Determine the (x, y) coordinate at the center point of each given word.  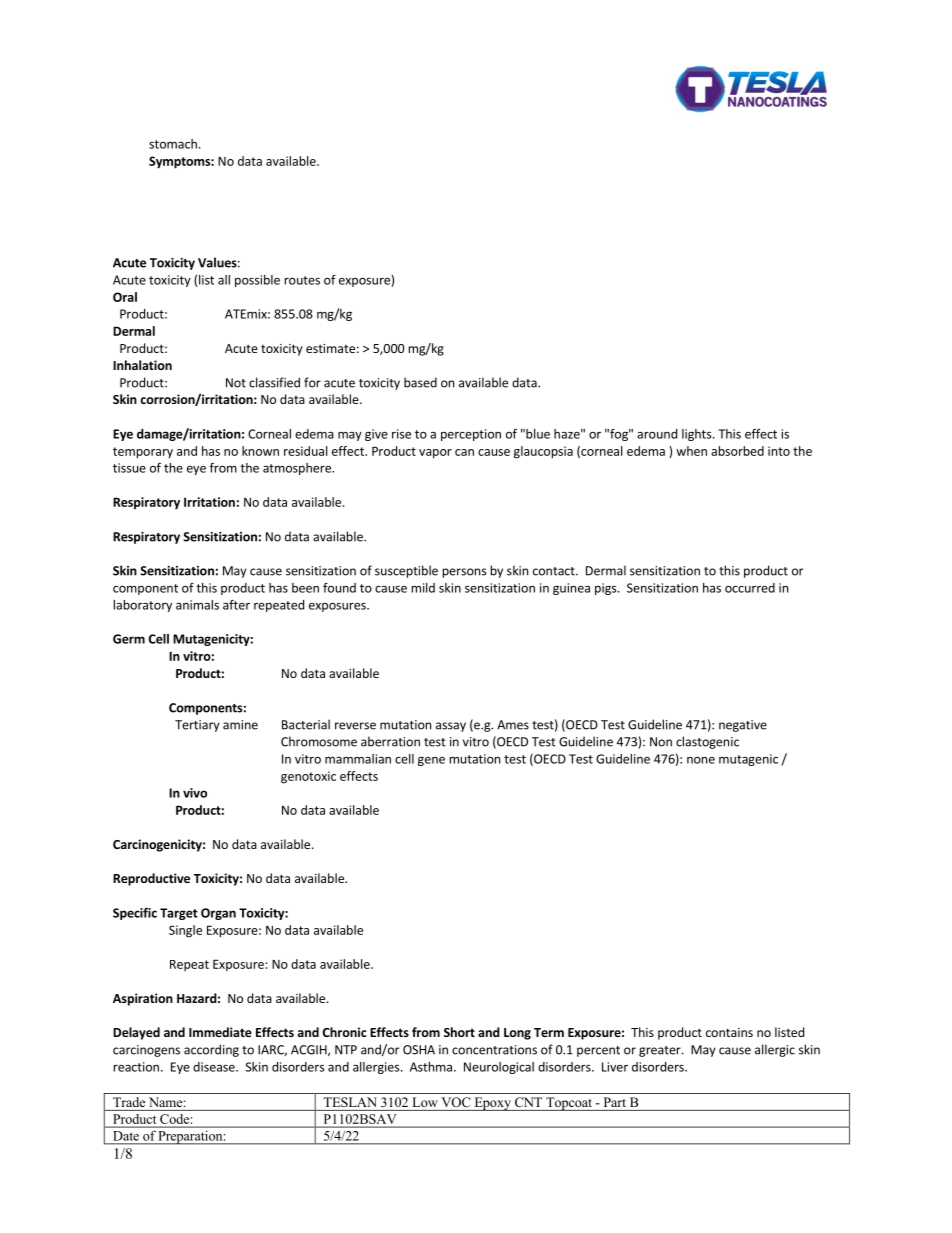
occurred (750, 588)
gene (431, 761)
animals (197, 605)
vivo (195, 793)
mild (423, 588)
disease (215, 1067)
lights (698, 435)
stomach (173, 144)
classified (274, 382)
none (701, 760)
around (657, 434)
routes (302, 280)
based (420, 382)
